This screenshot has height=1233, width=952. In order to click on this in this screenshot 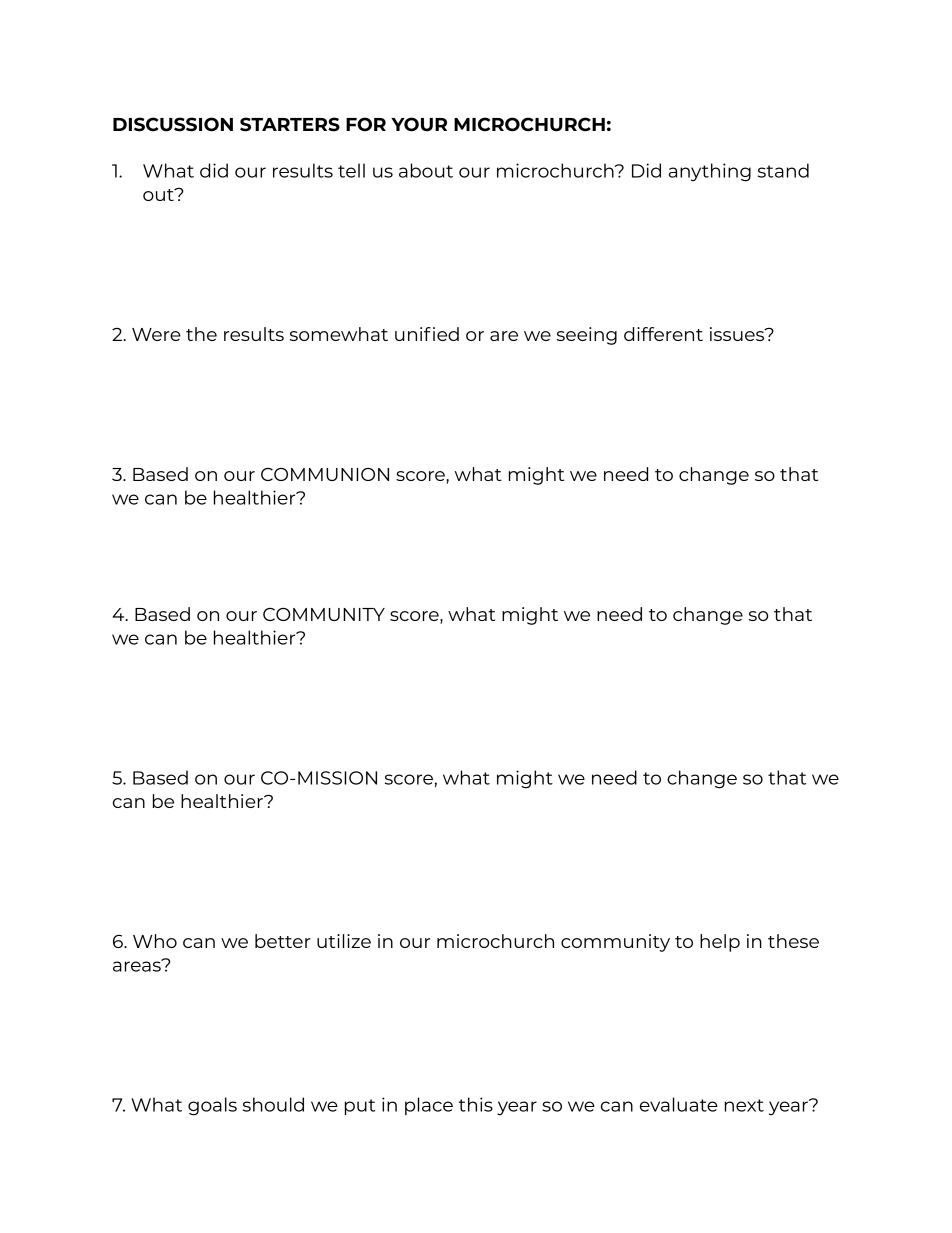, I will do `click(476, 1104)`.
